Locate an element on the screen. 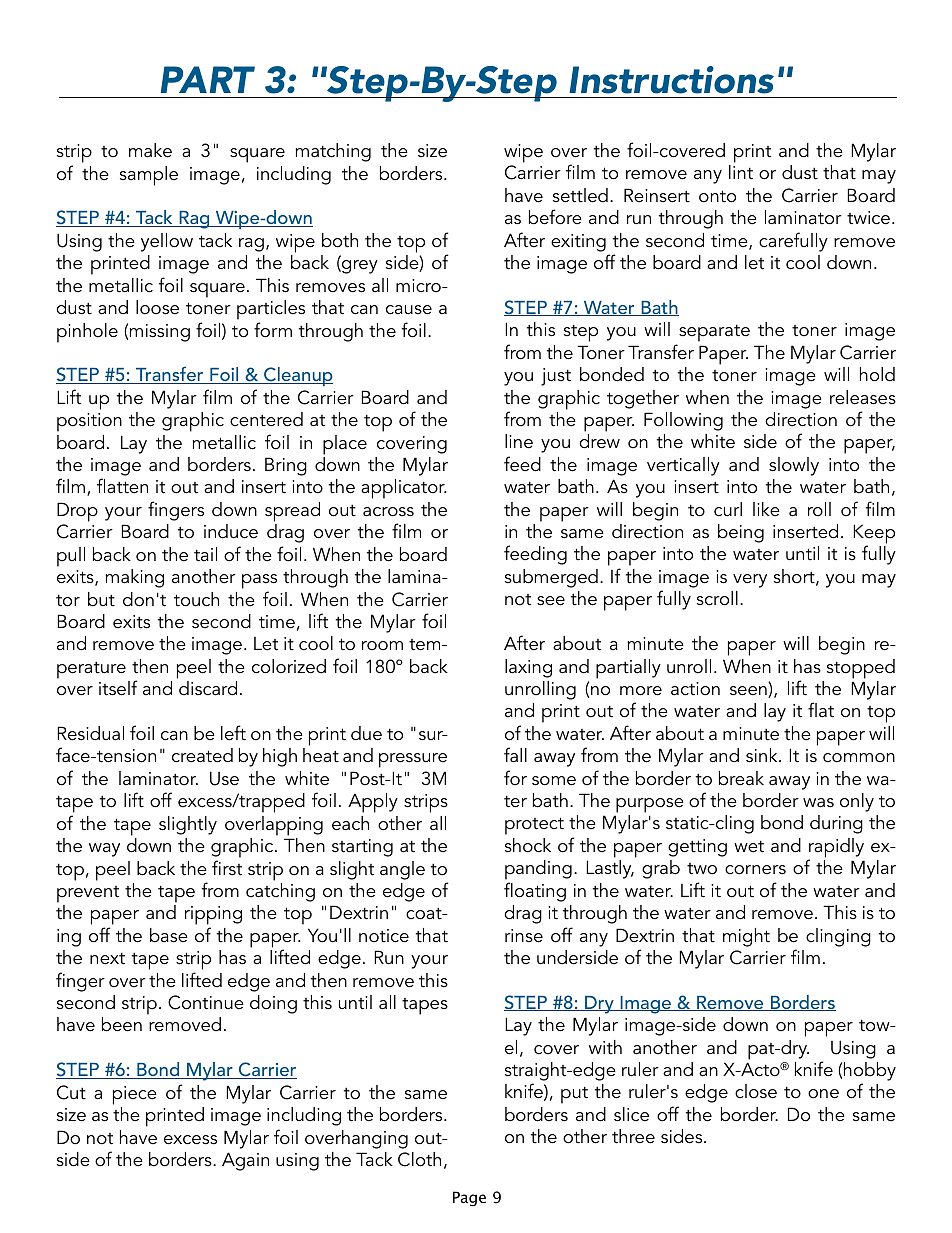  slowly is located at coordinates (794, 466).
